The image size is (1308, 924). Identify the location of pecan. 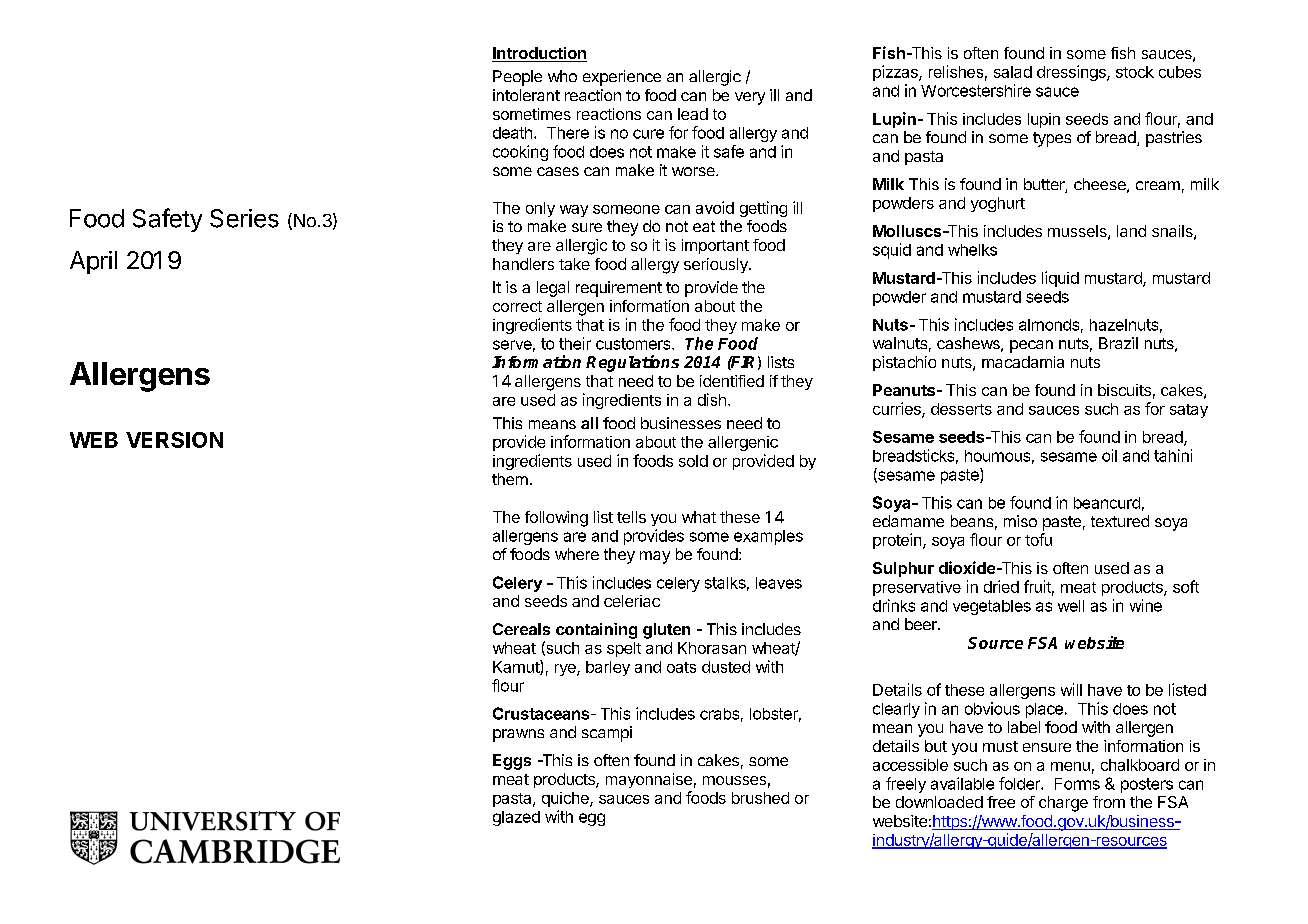
(1031, 346).
